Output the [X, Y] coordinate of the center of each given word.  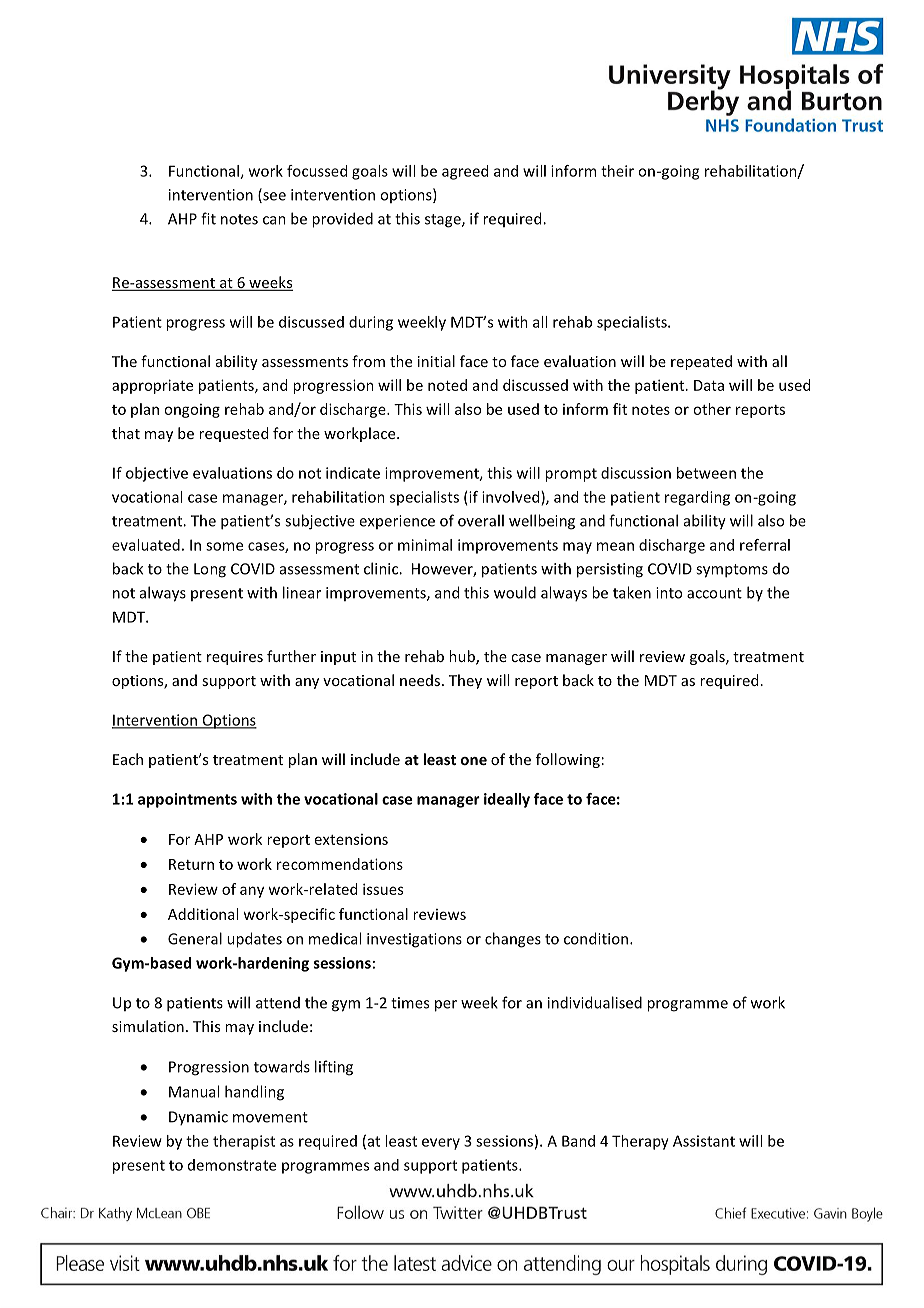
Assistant [704, 1141]
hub [463, 657]
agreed [465, 172]
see [273, 197]
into [669, 593]
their [617, 171]
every [441, 1144]
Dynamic [198, 1118]
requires [235, 658]
